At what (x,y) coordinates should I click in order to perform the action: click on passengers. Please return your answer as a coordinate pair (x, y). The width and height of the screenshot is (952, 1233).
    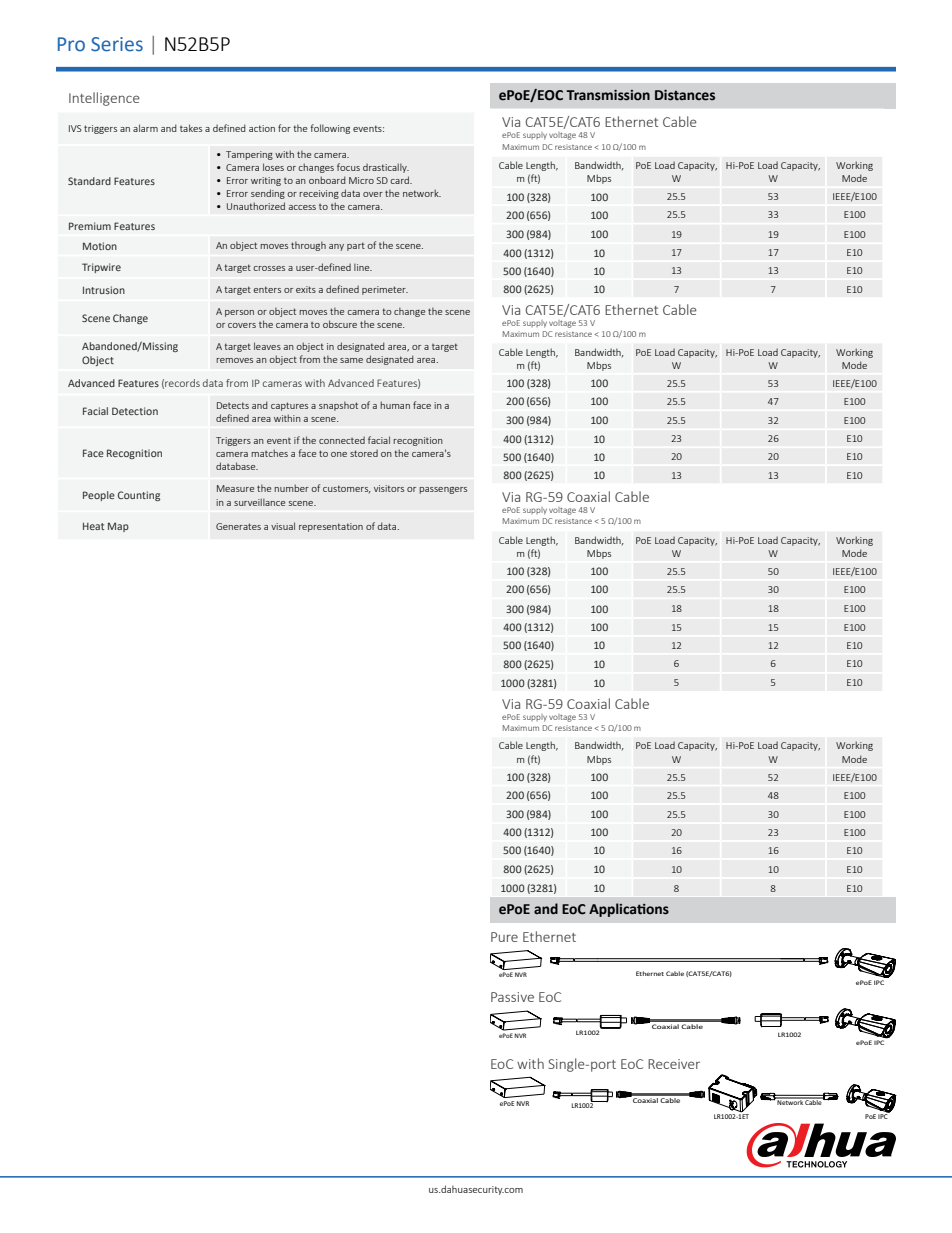
    Looking at the image, I should click on (443, 490).
